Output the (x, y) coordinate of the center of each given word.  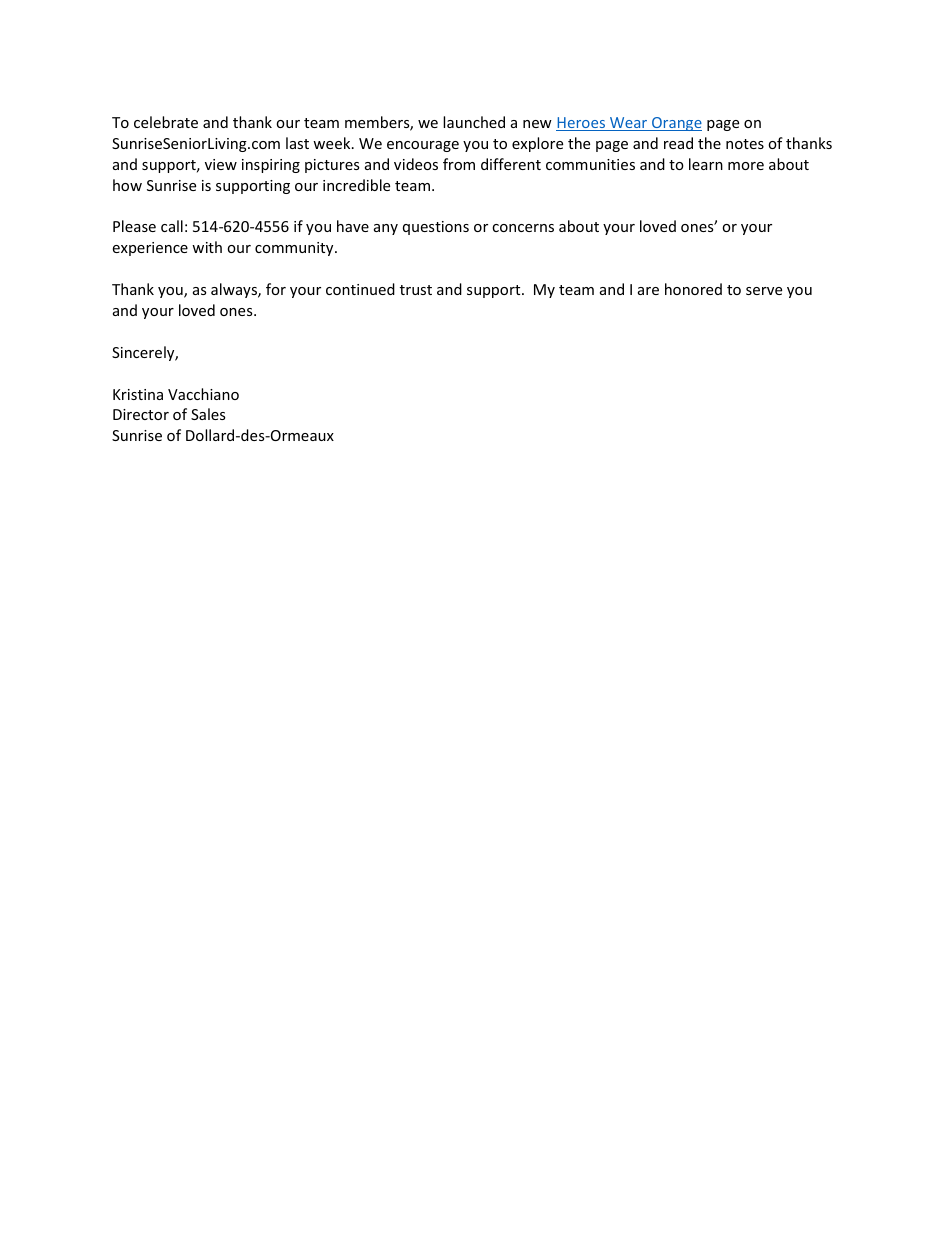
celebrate (166, 122)
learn (706, 164)
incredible (356, 185)
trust (416, 290)
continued (360, 289)
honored (693, 289)
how (127, 185)
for (276, 289)
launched (474, 122)
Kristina (138, 394)
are (648, 291)
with (207, 247)
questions (436, 228)
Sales (208, 414)
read (678, 143)
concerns (523, 228)
